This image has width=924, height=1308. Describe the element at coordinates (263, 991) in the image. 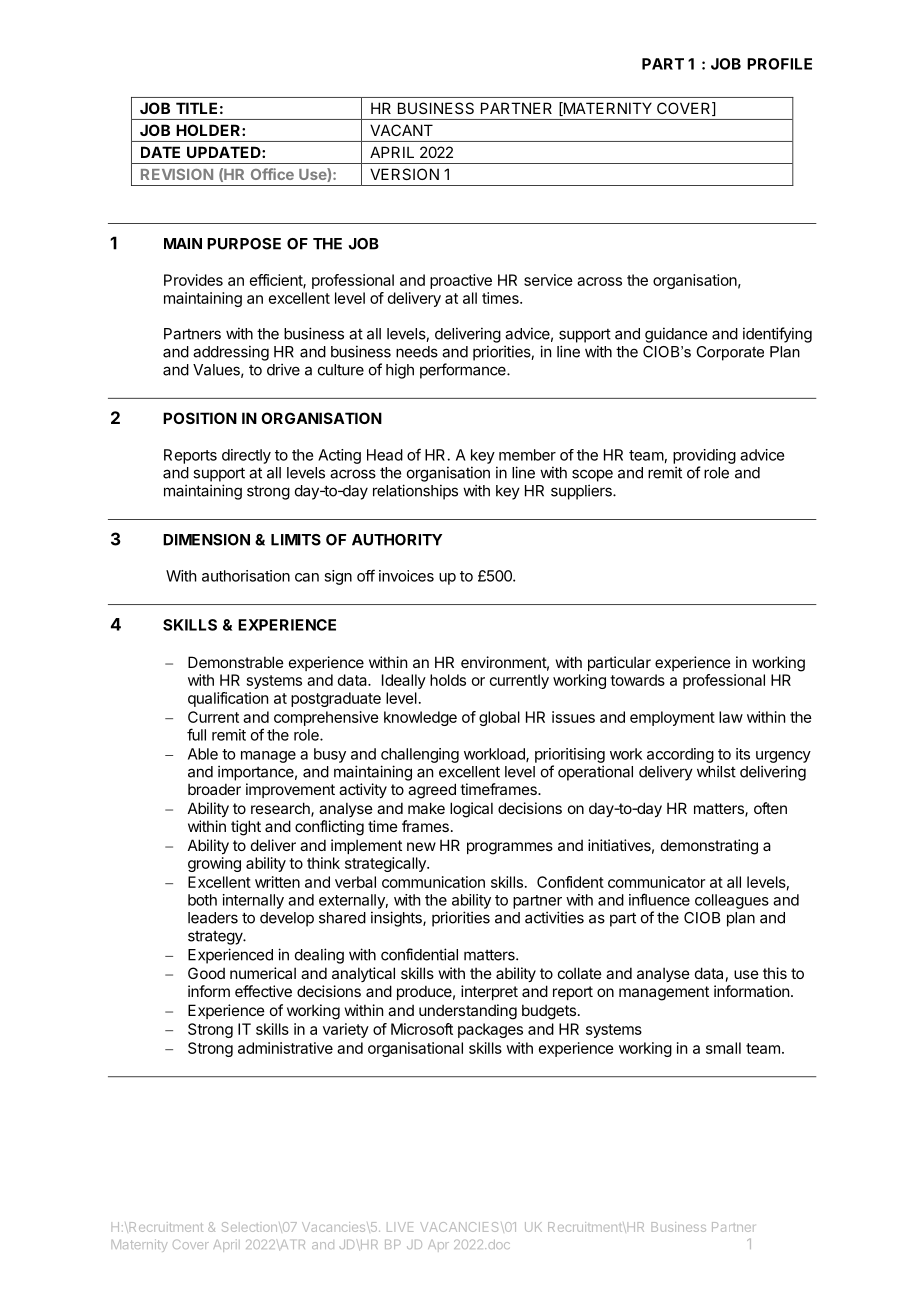

I see `effective` at that location.
